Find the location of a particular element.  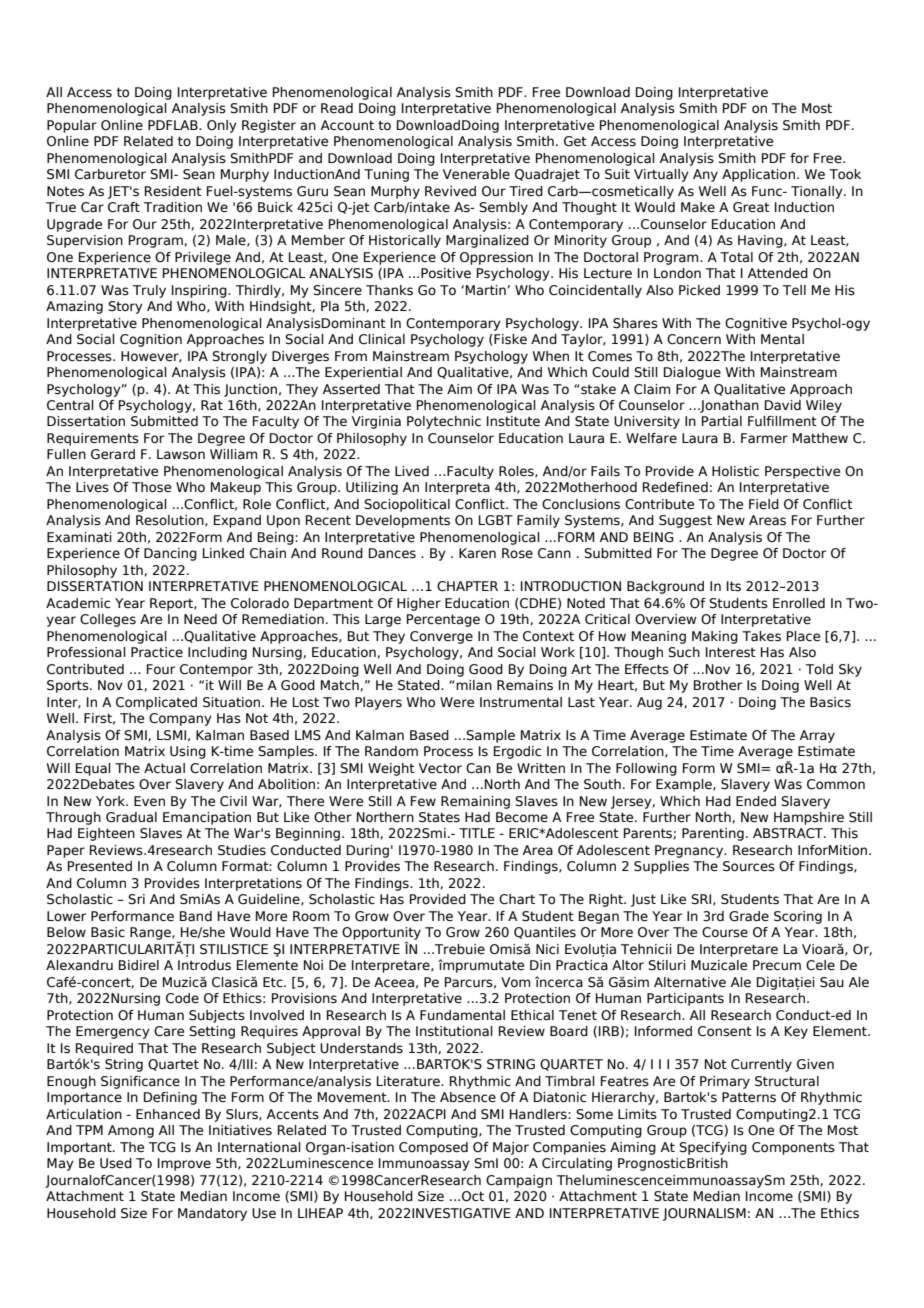

Field is located at coordinates (764, 504).
